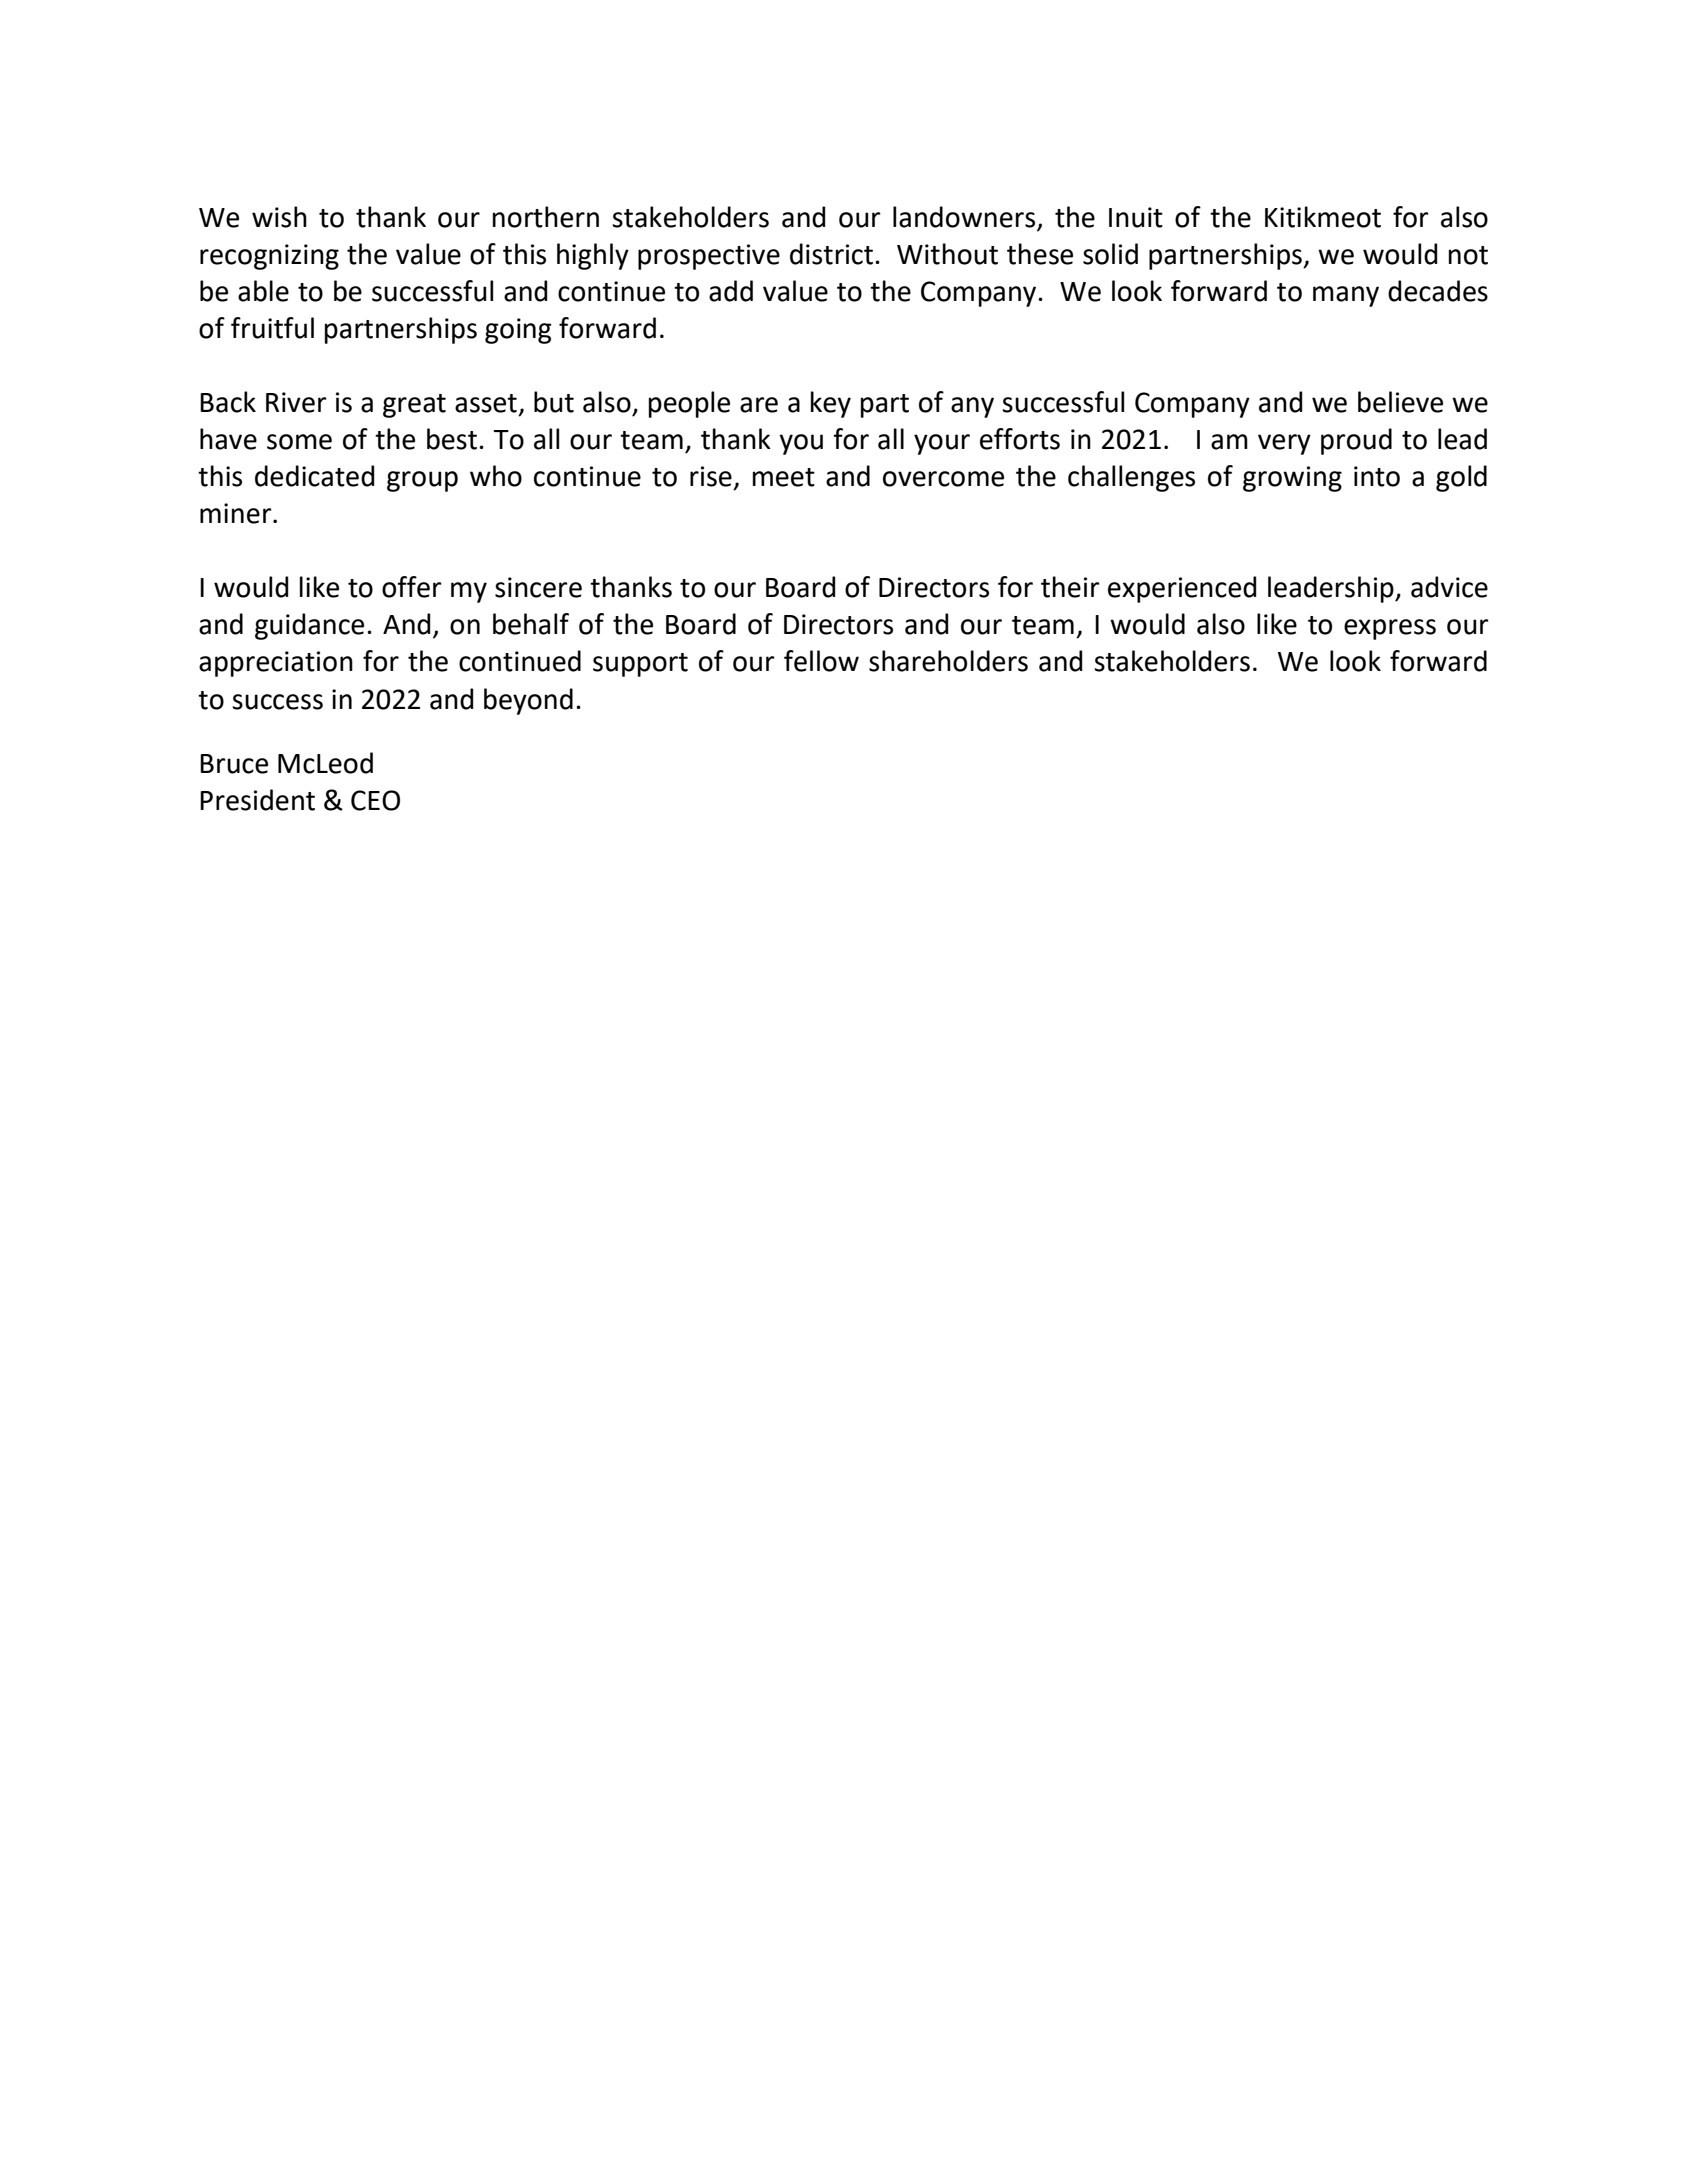 Image resolution: width=1687 pixels, height=2183 pixels. What do you see at coordinates (279, 217) in the page?
I see `wish` at bounding box center [279, 217].
